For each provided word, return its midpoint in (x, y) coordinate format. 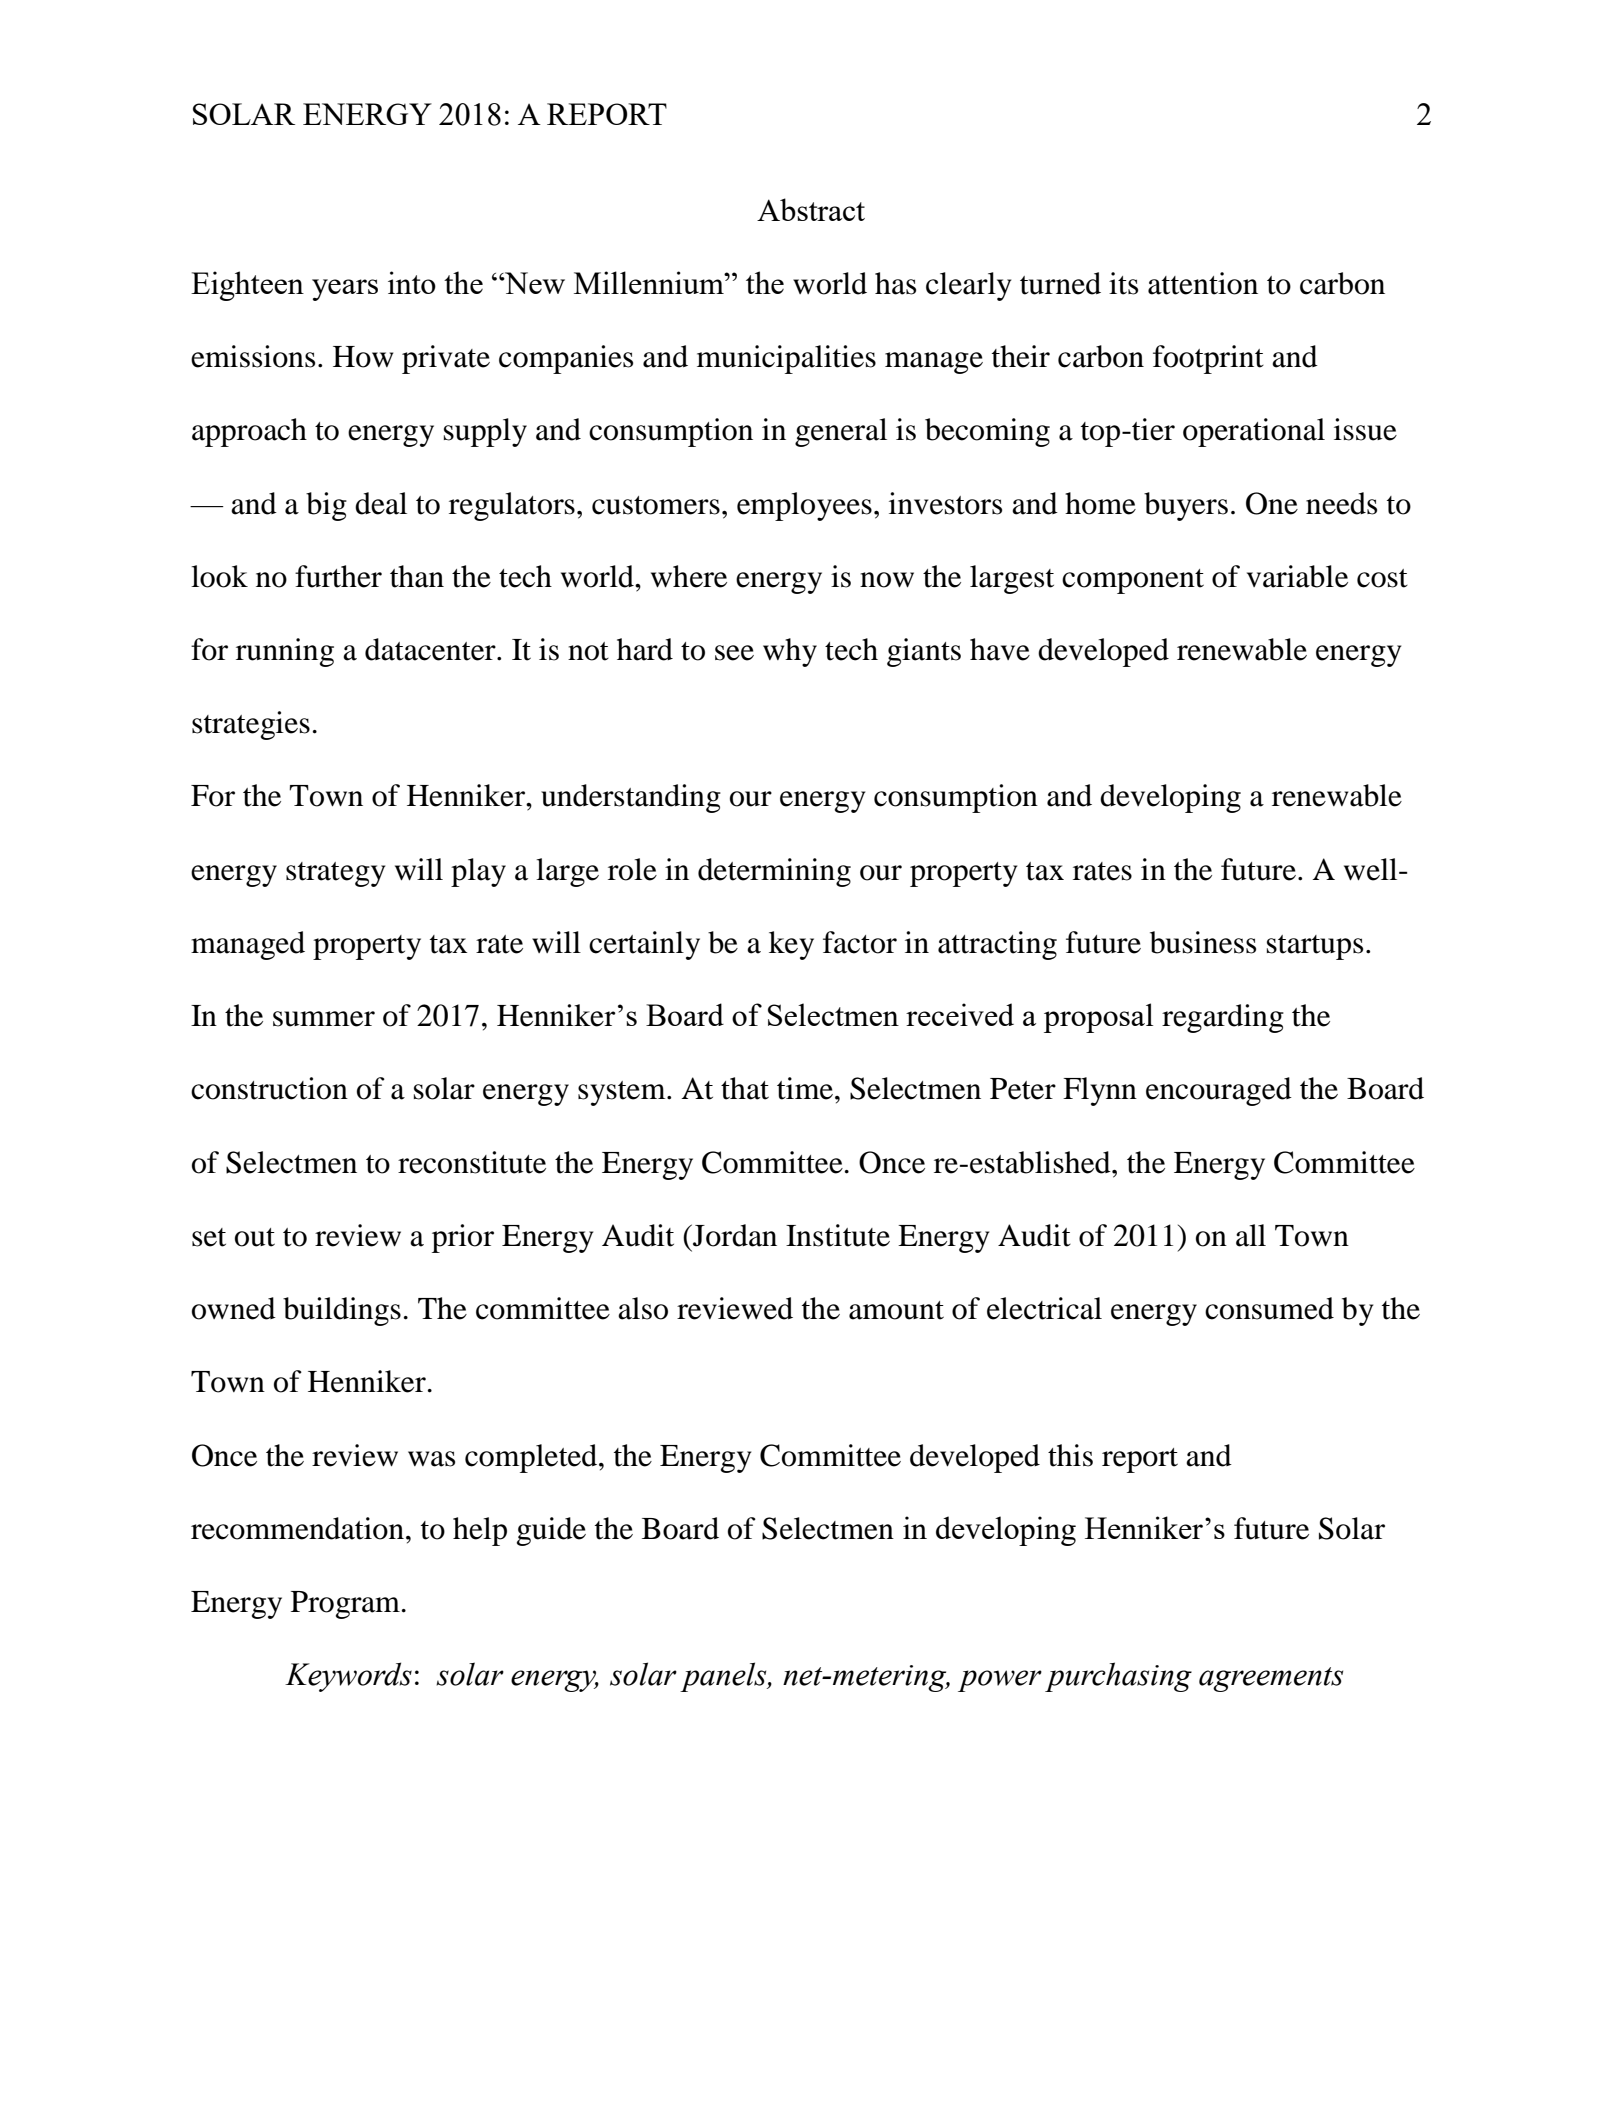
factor (860, 942)
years (345, 290)
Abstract (811, 209)
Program (345, 1605)
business (1203, 942)
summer (324, 1019)
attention (1203, 283)
